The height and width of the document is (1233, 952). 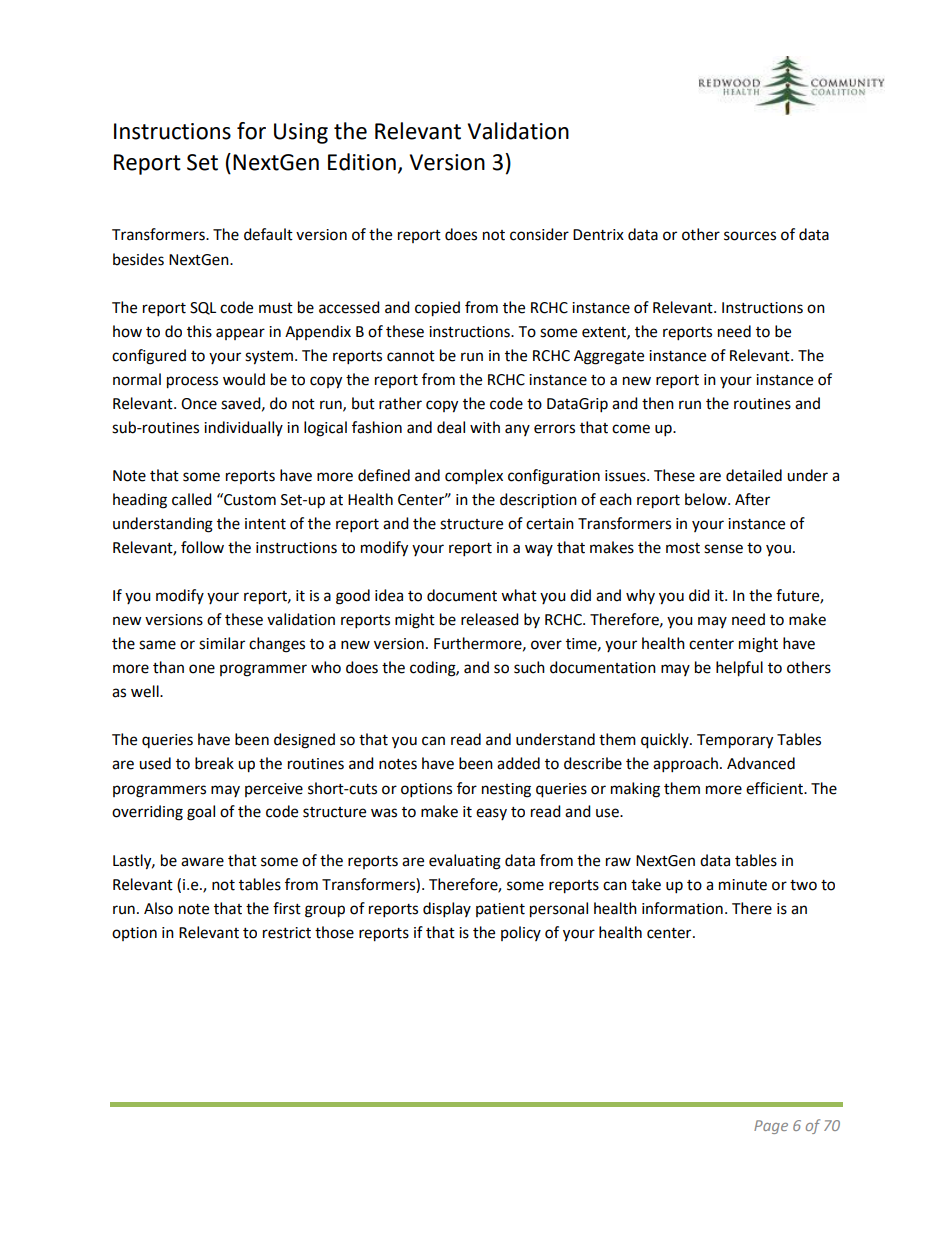 I want to click on Edition, so click(x=362, y=162).
